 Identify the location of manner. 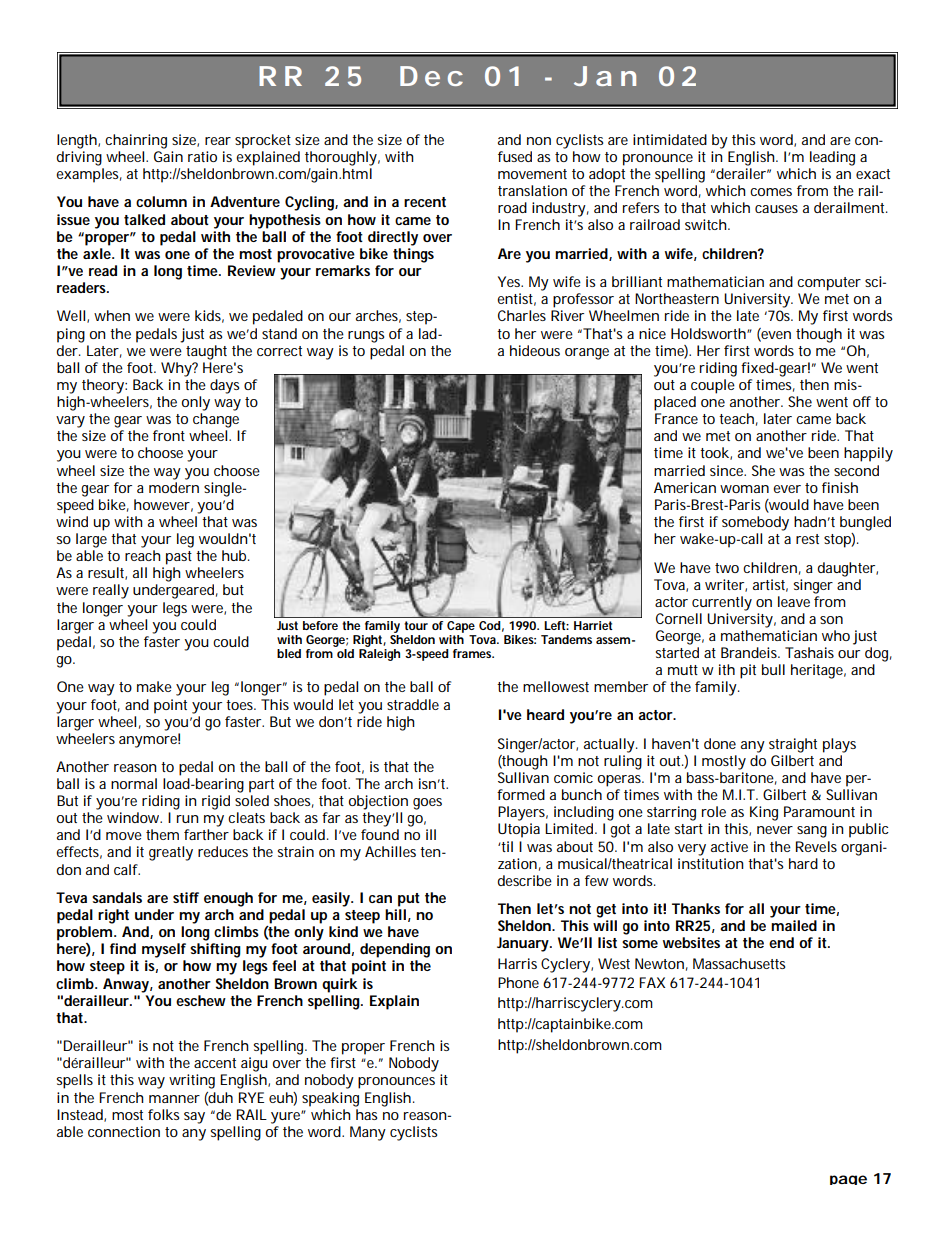
(174, 1099).
